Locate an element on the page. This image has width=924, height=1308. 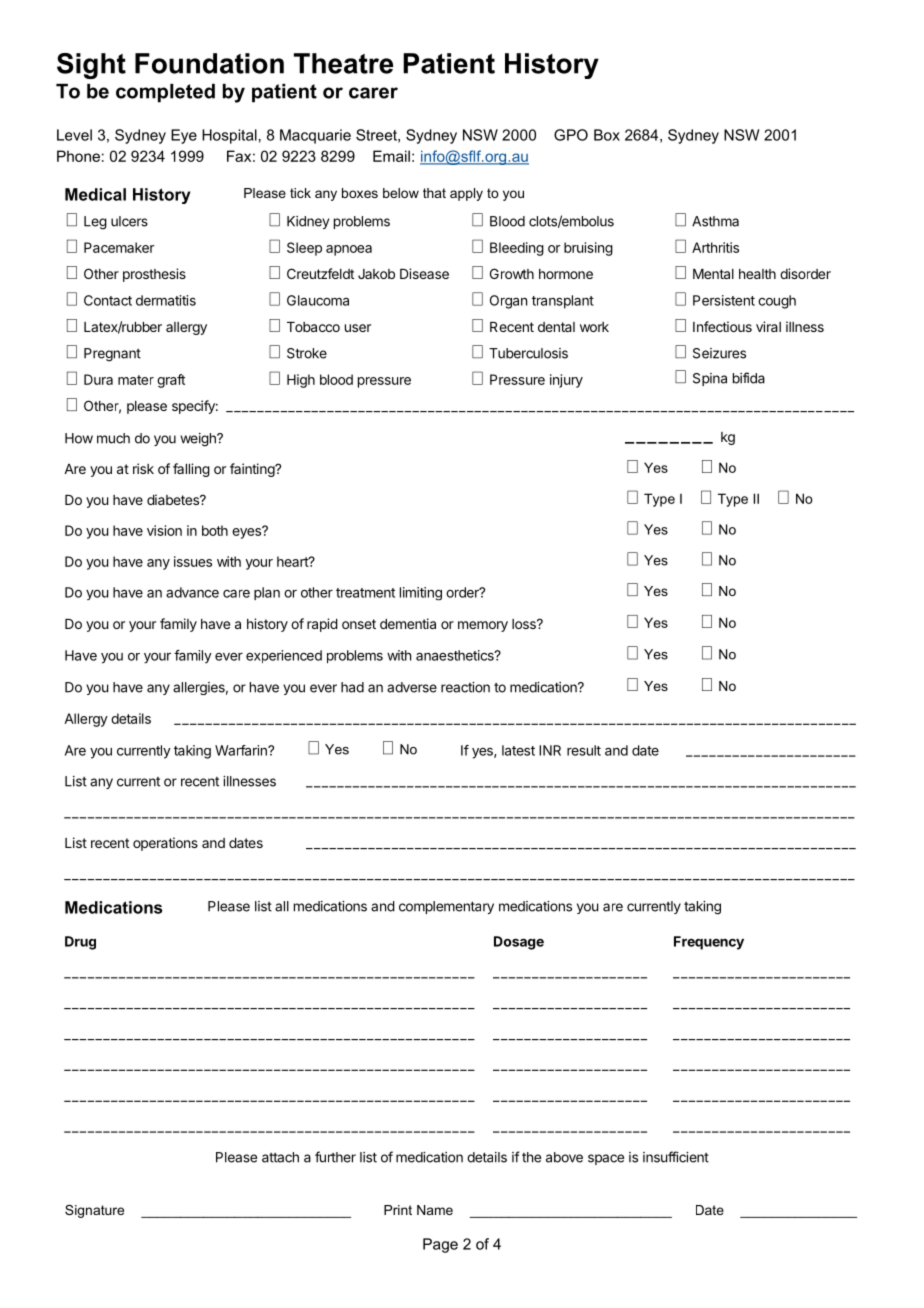
GPO is located at coordinates (571, 135).
